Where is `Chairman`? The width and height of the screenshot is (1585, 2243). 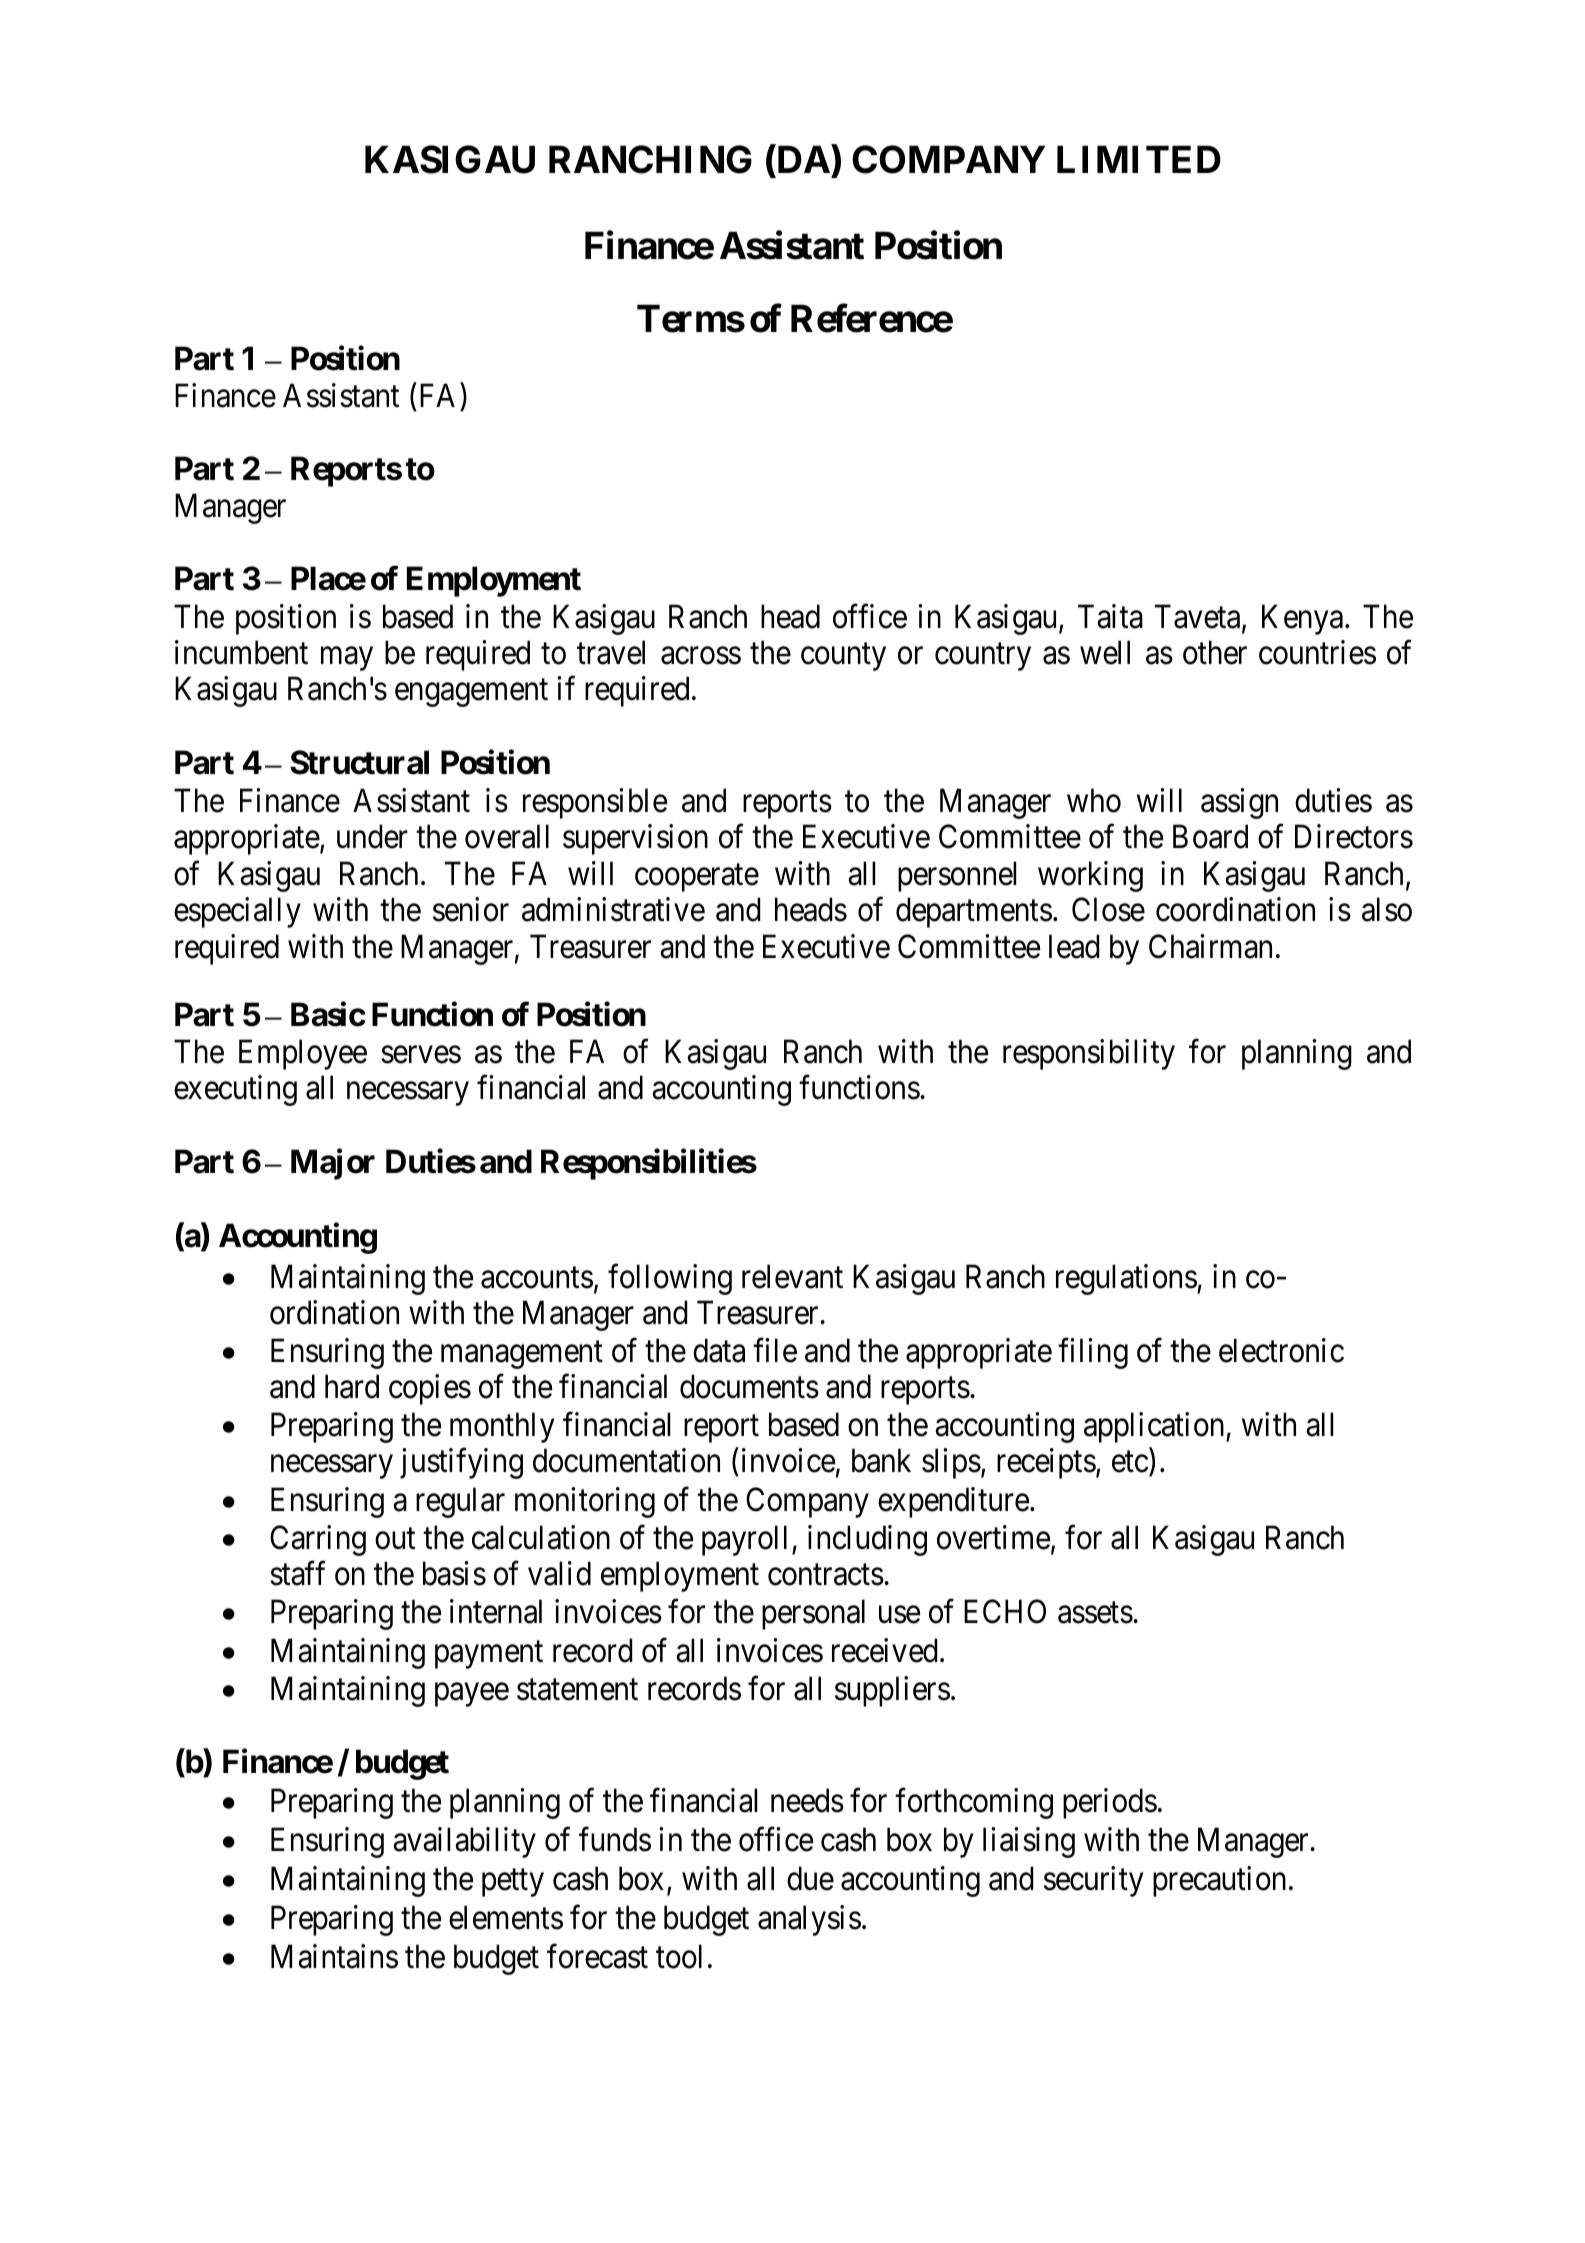 Chairman is located at coordinates (1210, 946).
